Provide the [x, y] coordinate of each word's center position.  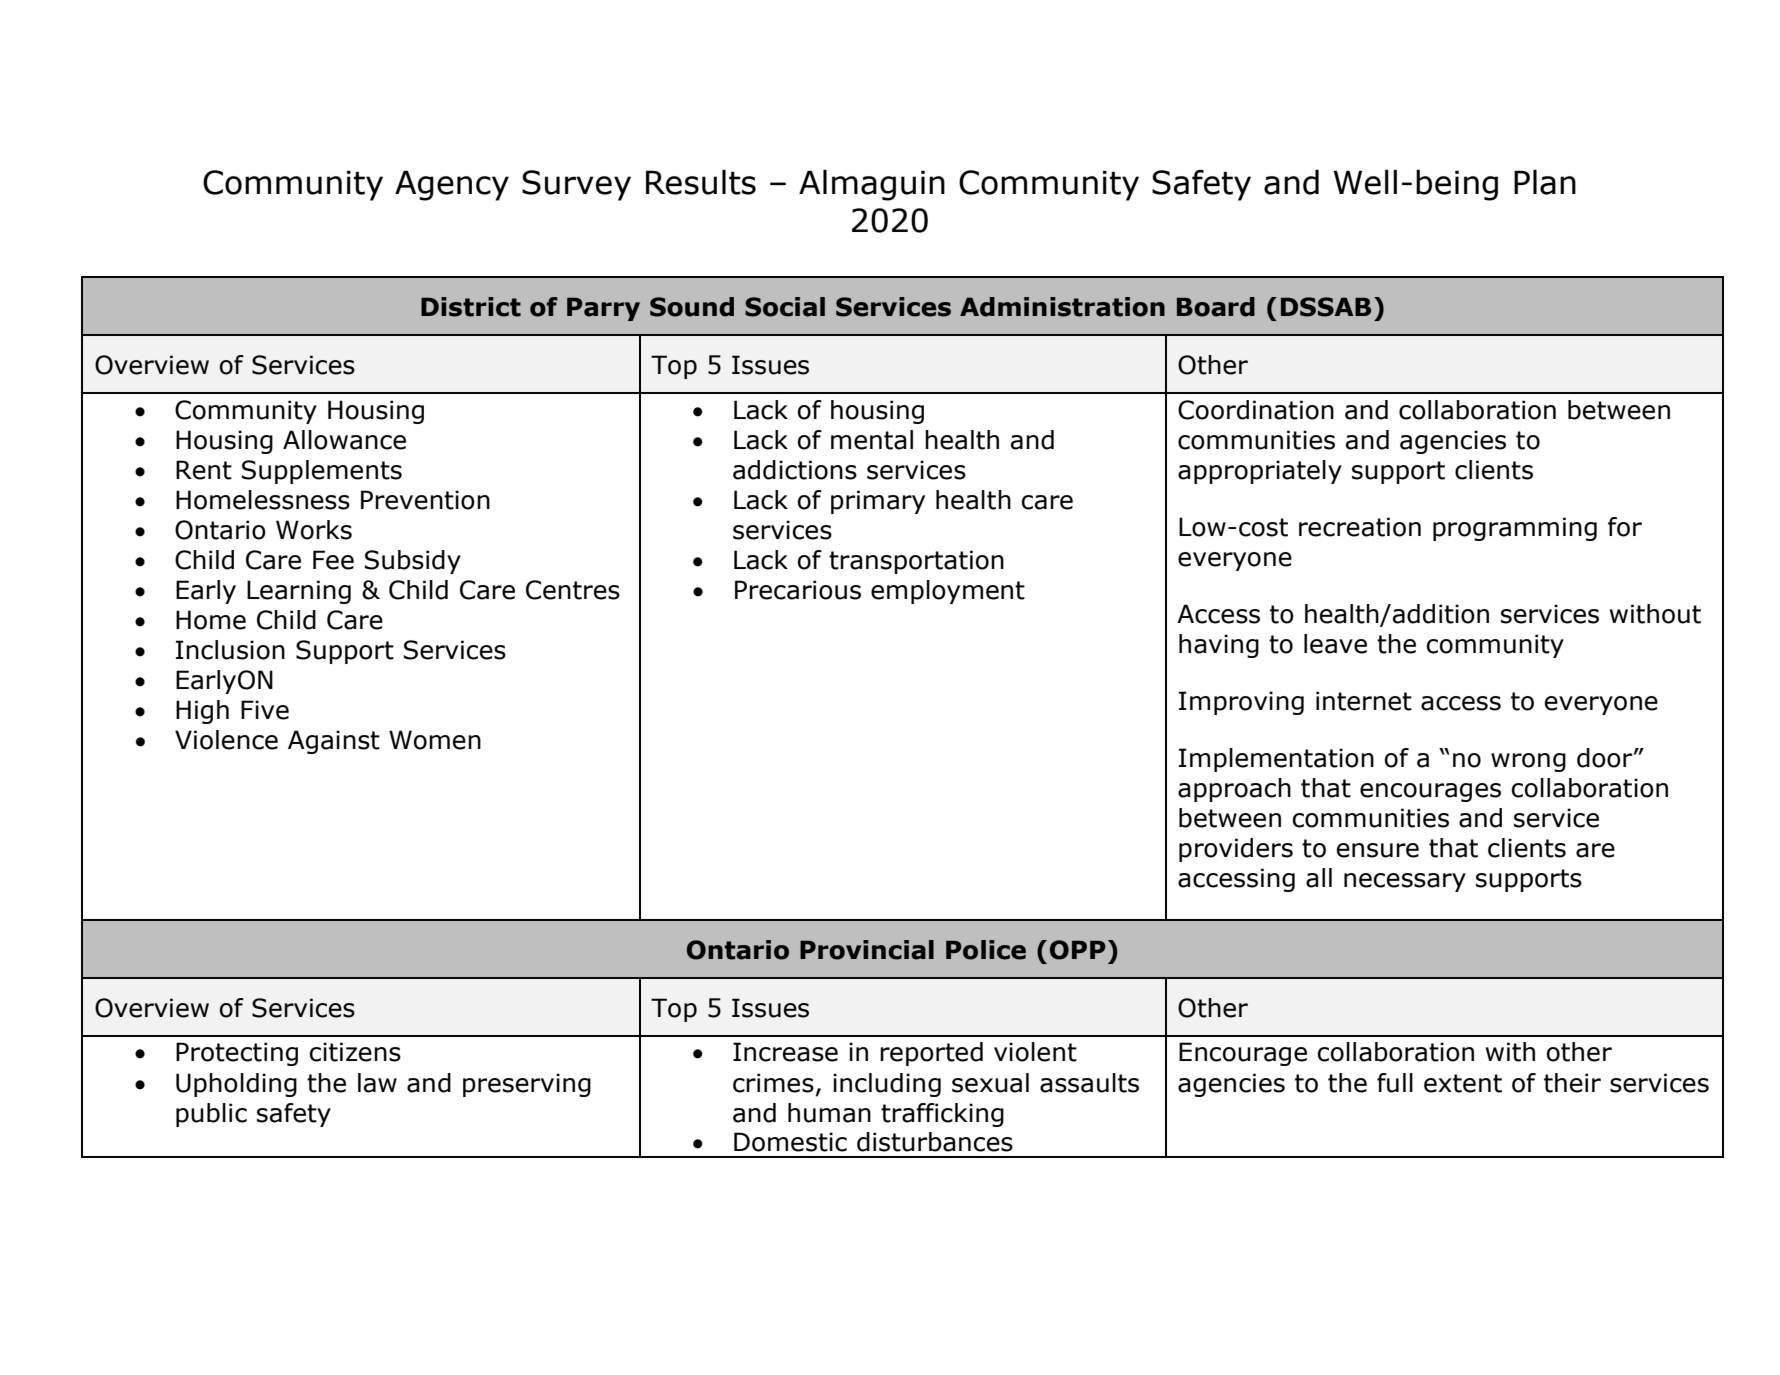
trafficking [942, 1115]
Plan [1545, 182]
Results [701, 182]
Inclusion [230, 650]
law [377, 1083]
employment [948, 592]
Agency [452, 185]
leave [1335, 644]
